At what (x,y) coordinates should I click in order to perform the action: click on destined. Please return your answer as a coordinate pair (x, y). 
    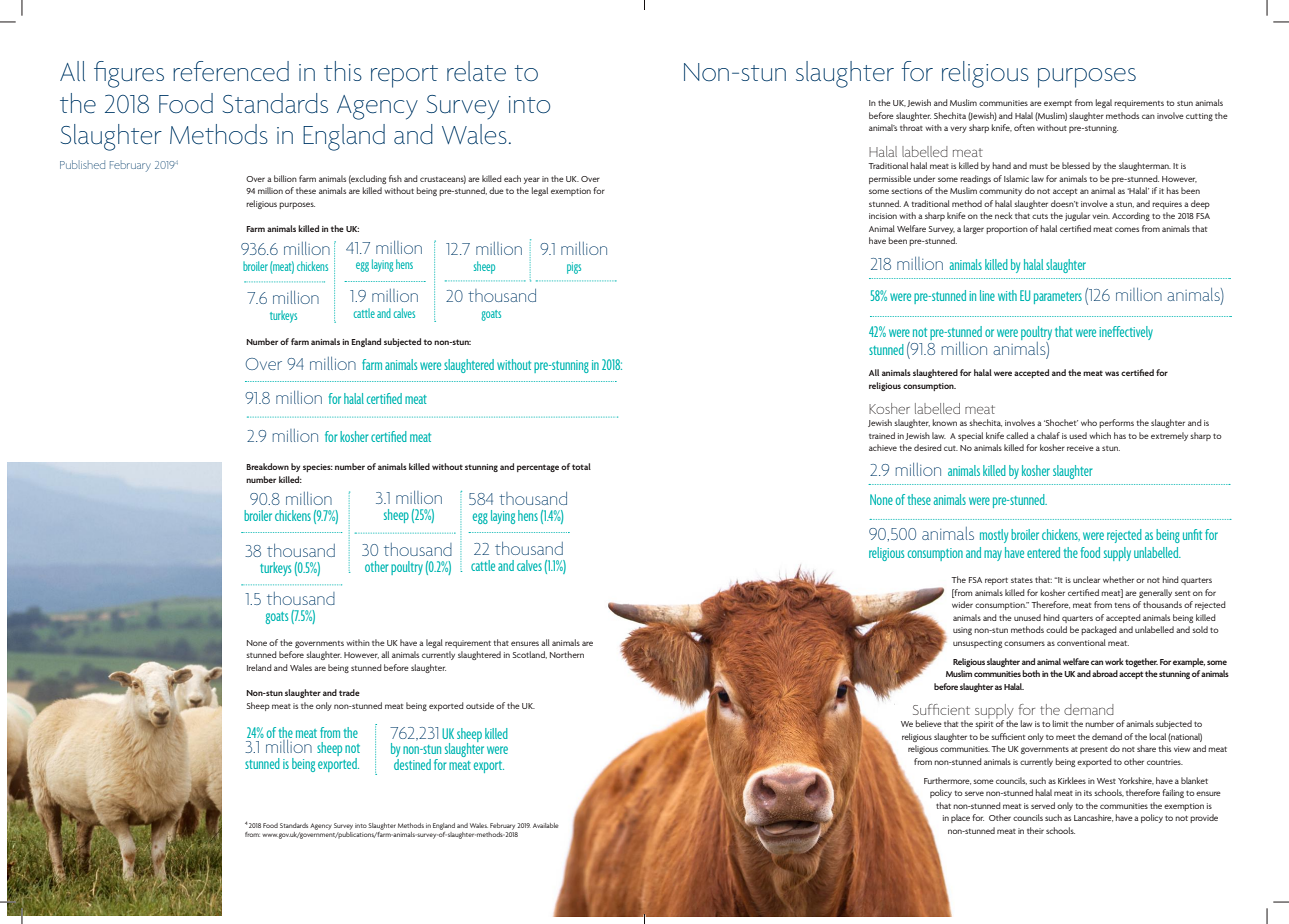
    Looking at the image, I should click on (412, 764).
